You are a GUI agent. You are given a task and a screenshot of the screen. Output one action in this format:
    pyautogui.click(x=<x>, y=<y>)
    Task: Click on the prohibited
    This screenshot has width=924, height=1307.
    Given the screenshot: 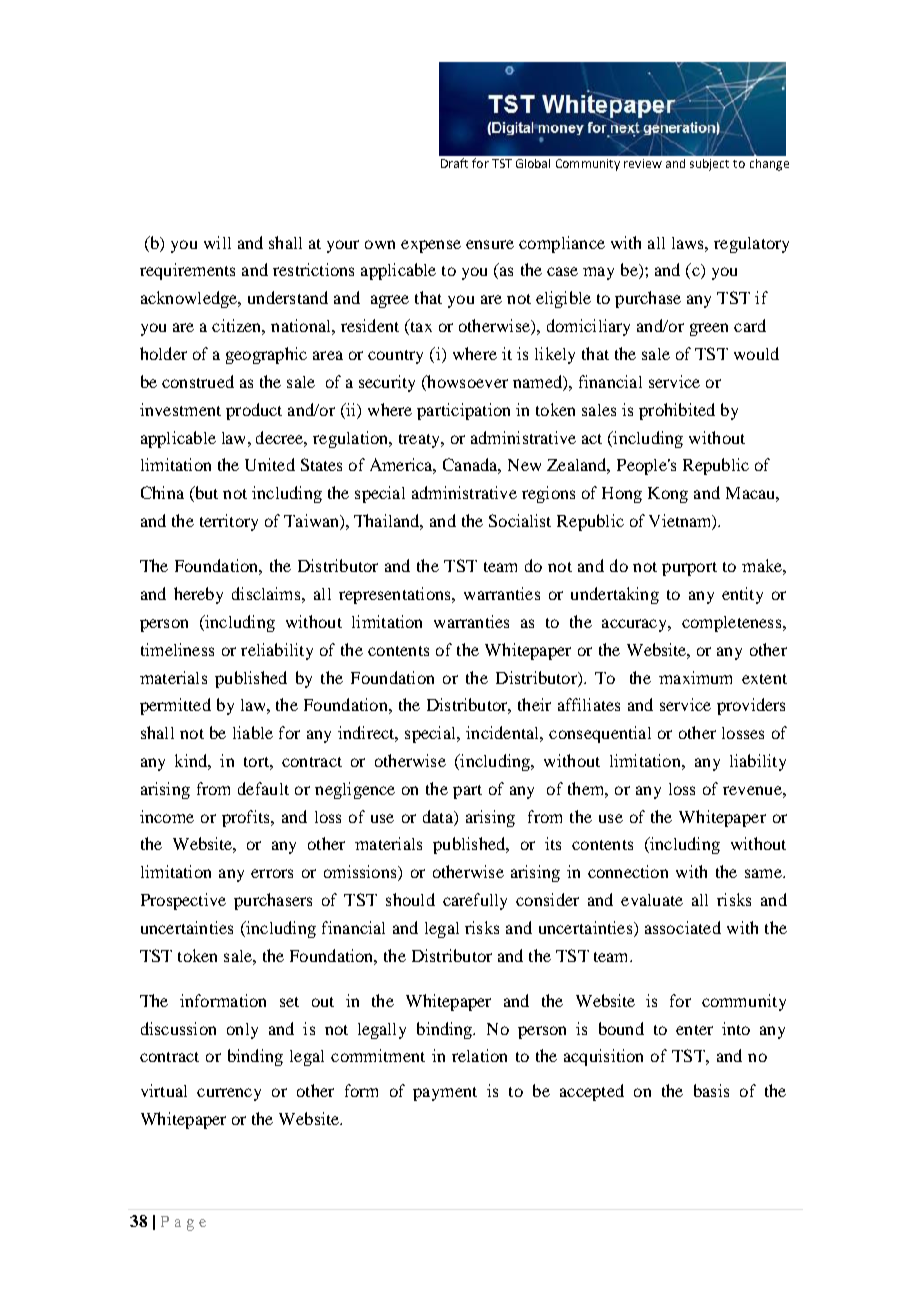 What is the action you would take?
    pyautogui.click(x=677, y=411)
